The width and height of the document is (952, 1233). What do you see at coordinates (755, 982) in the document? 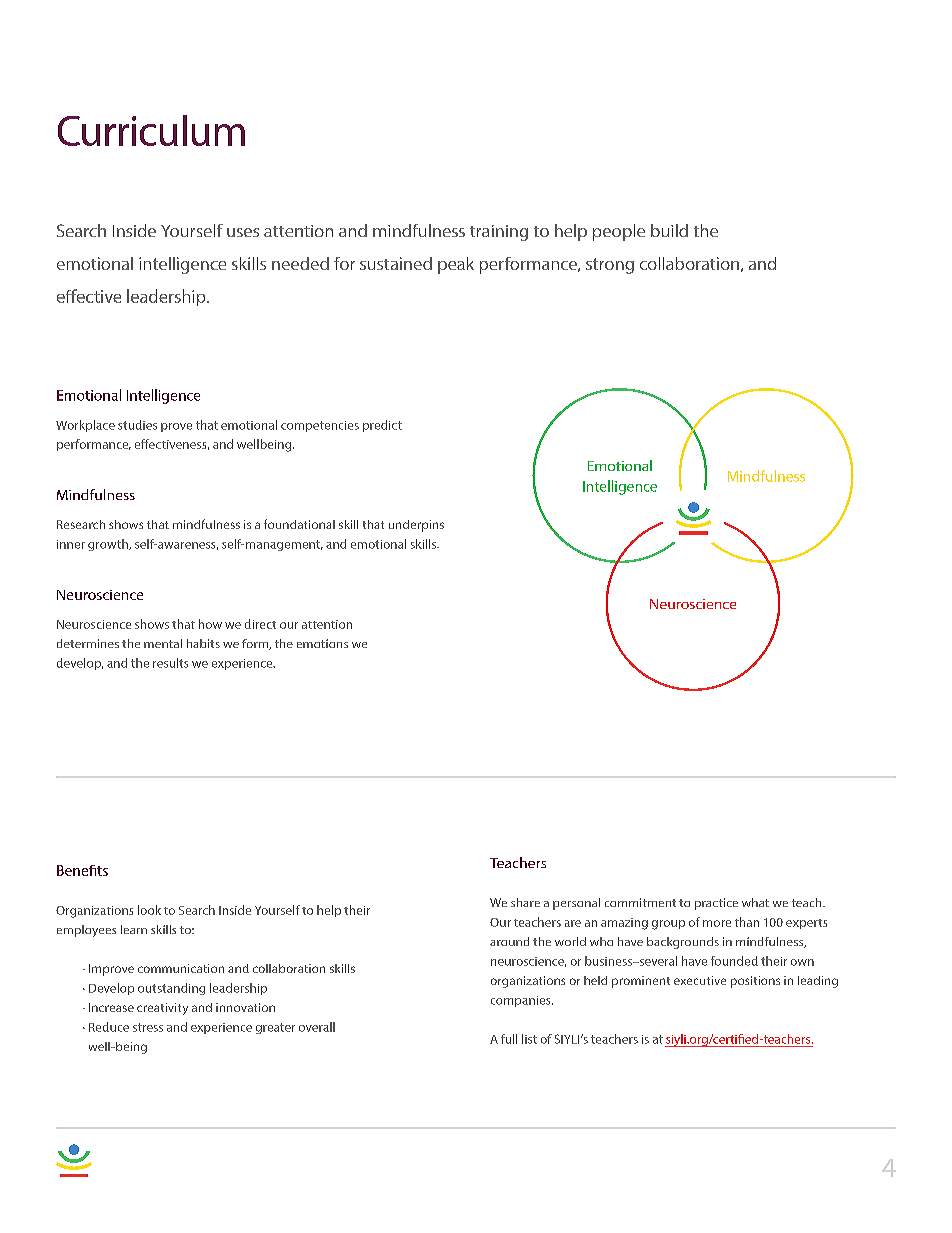
I see `positions` at bounding box center [755, 982].
